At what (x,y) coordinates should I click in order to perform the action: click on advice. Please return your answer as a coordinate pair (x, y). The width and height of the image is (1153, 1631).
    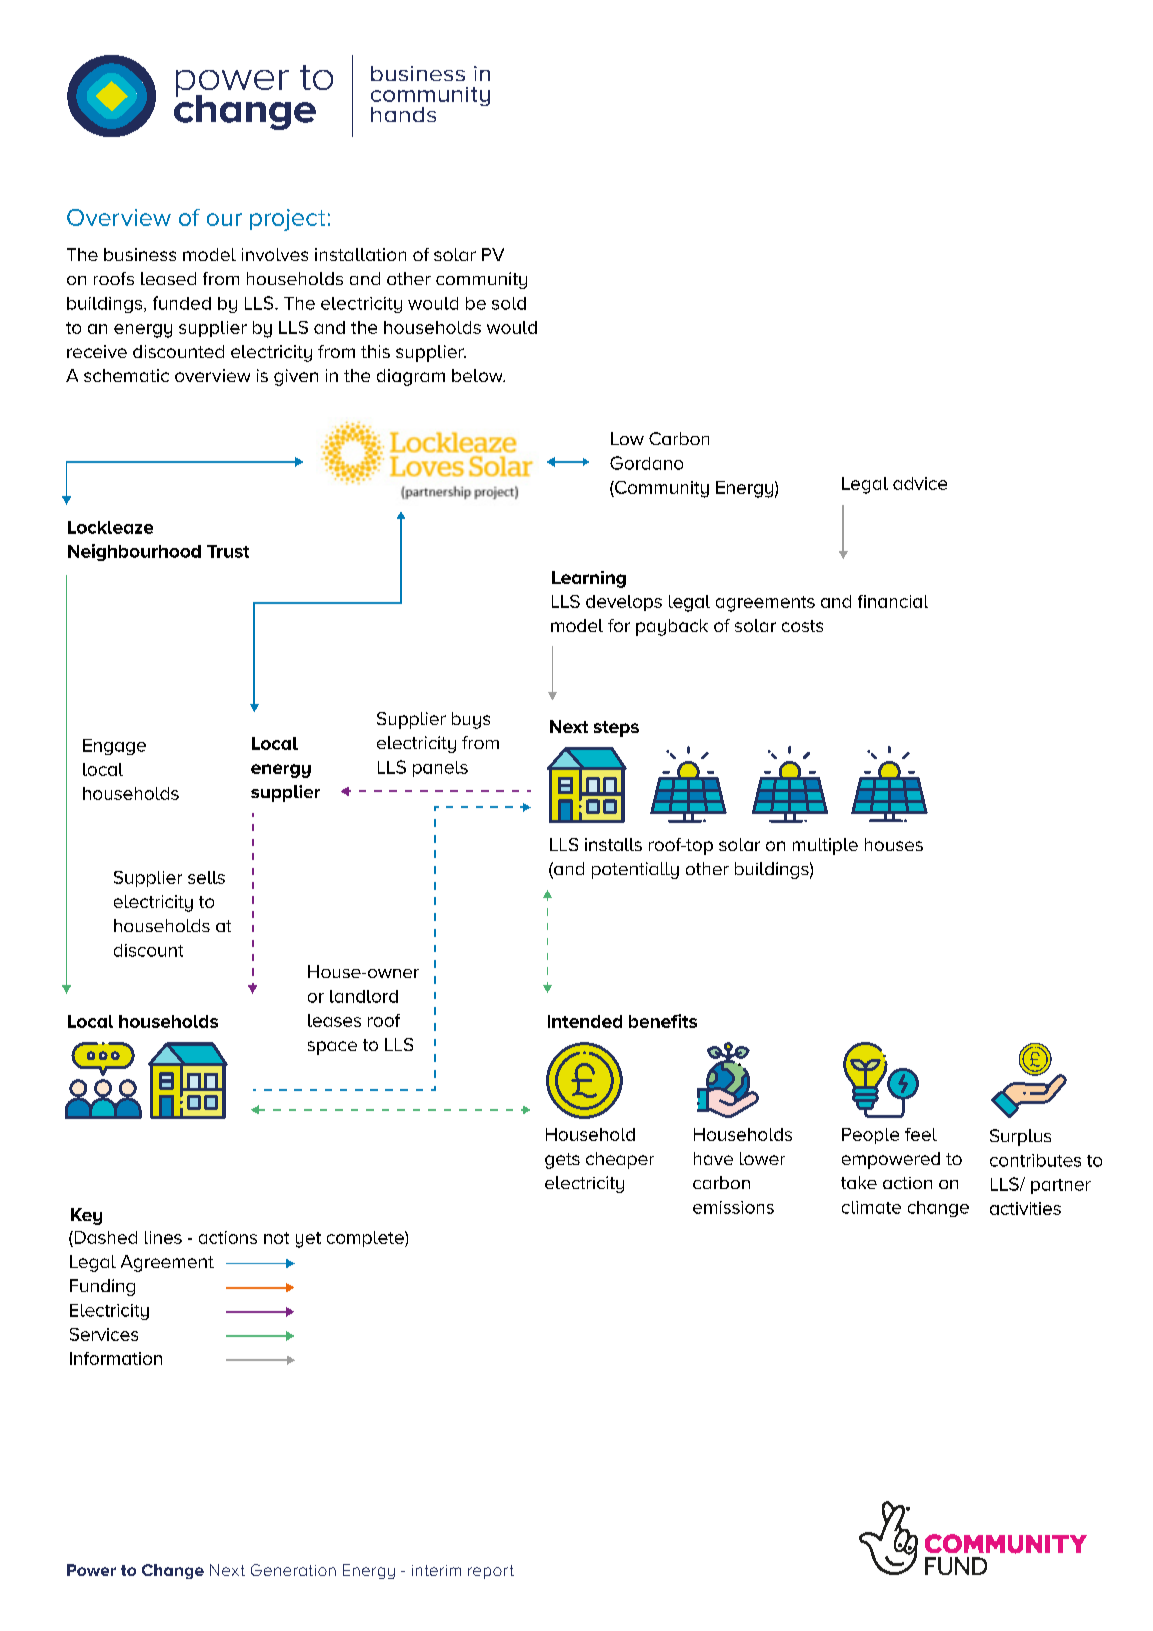
    Looking at the image, I should click on (920, 483).
